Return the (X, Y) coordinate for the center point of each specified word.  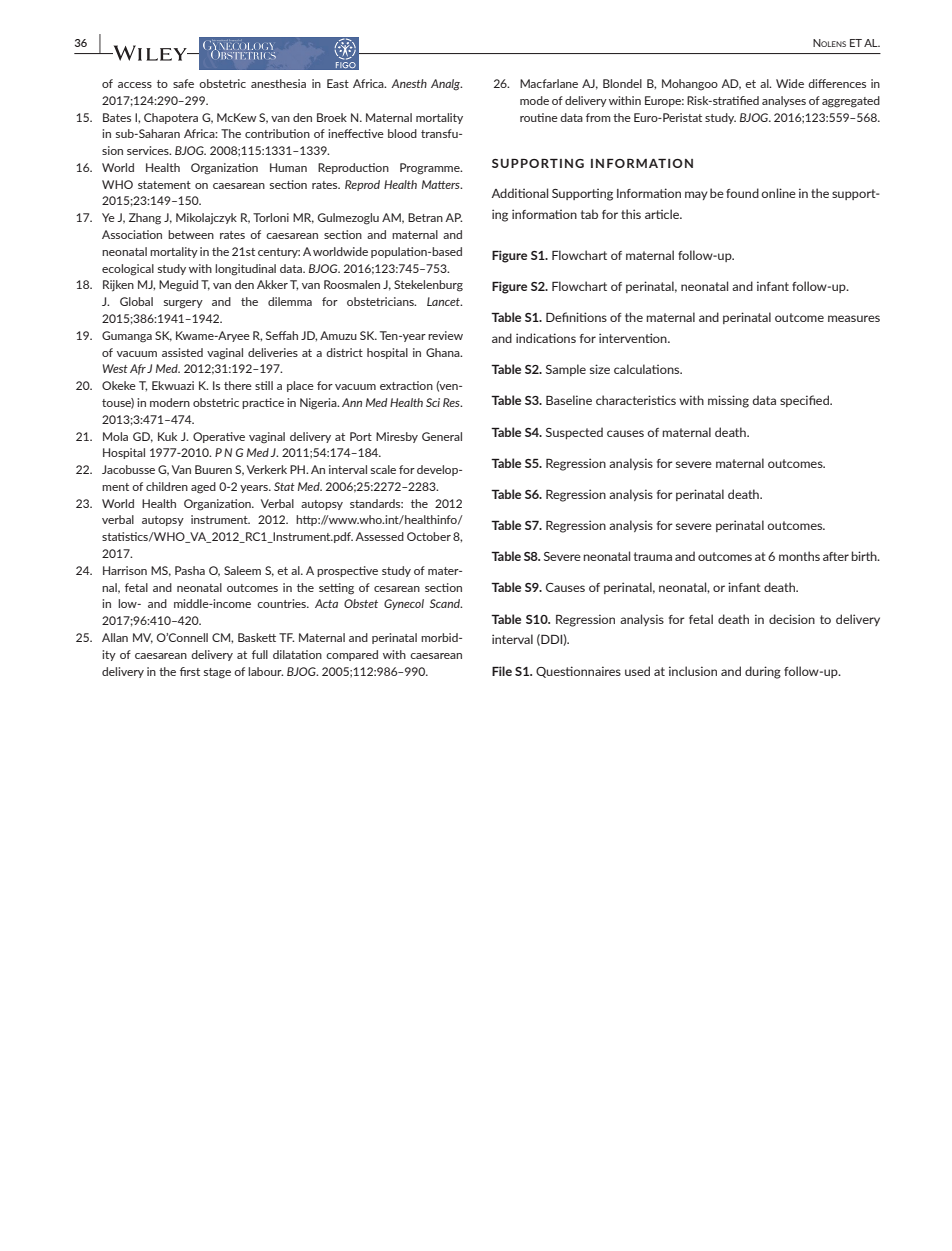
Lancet (444, 301)
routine (539, 117)
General (442, 436)
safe (183, 83)
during (763, 672)
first (190, 671)
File (502, 671)
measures (854, 318)
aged (203, 488)
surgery (183, 304)
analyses (784, 101)
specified (805, 401)
